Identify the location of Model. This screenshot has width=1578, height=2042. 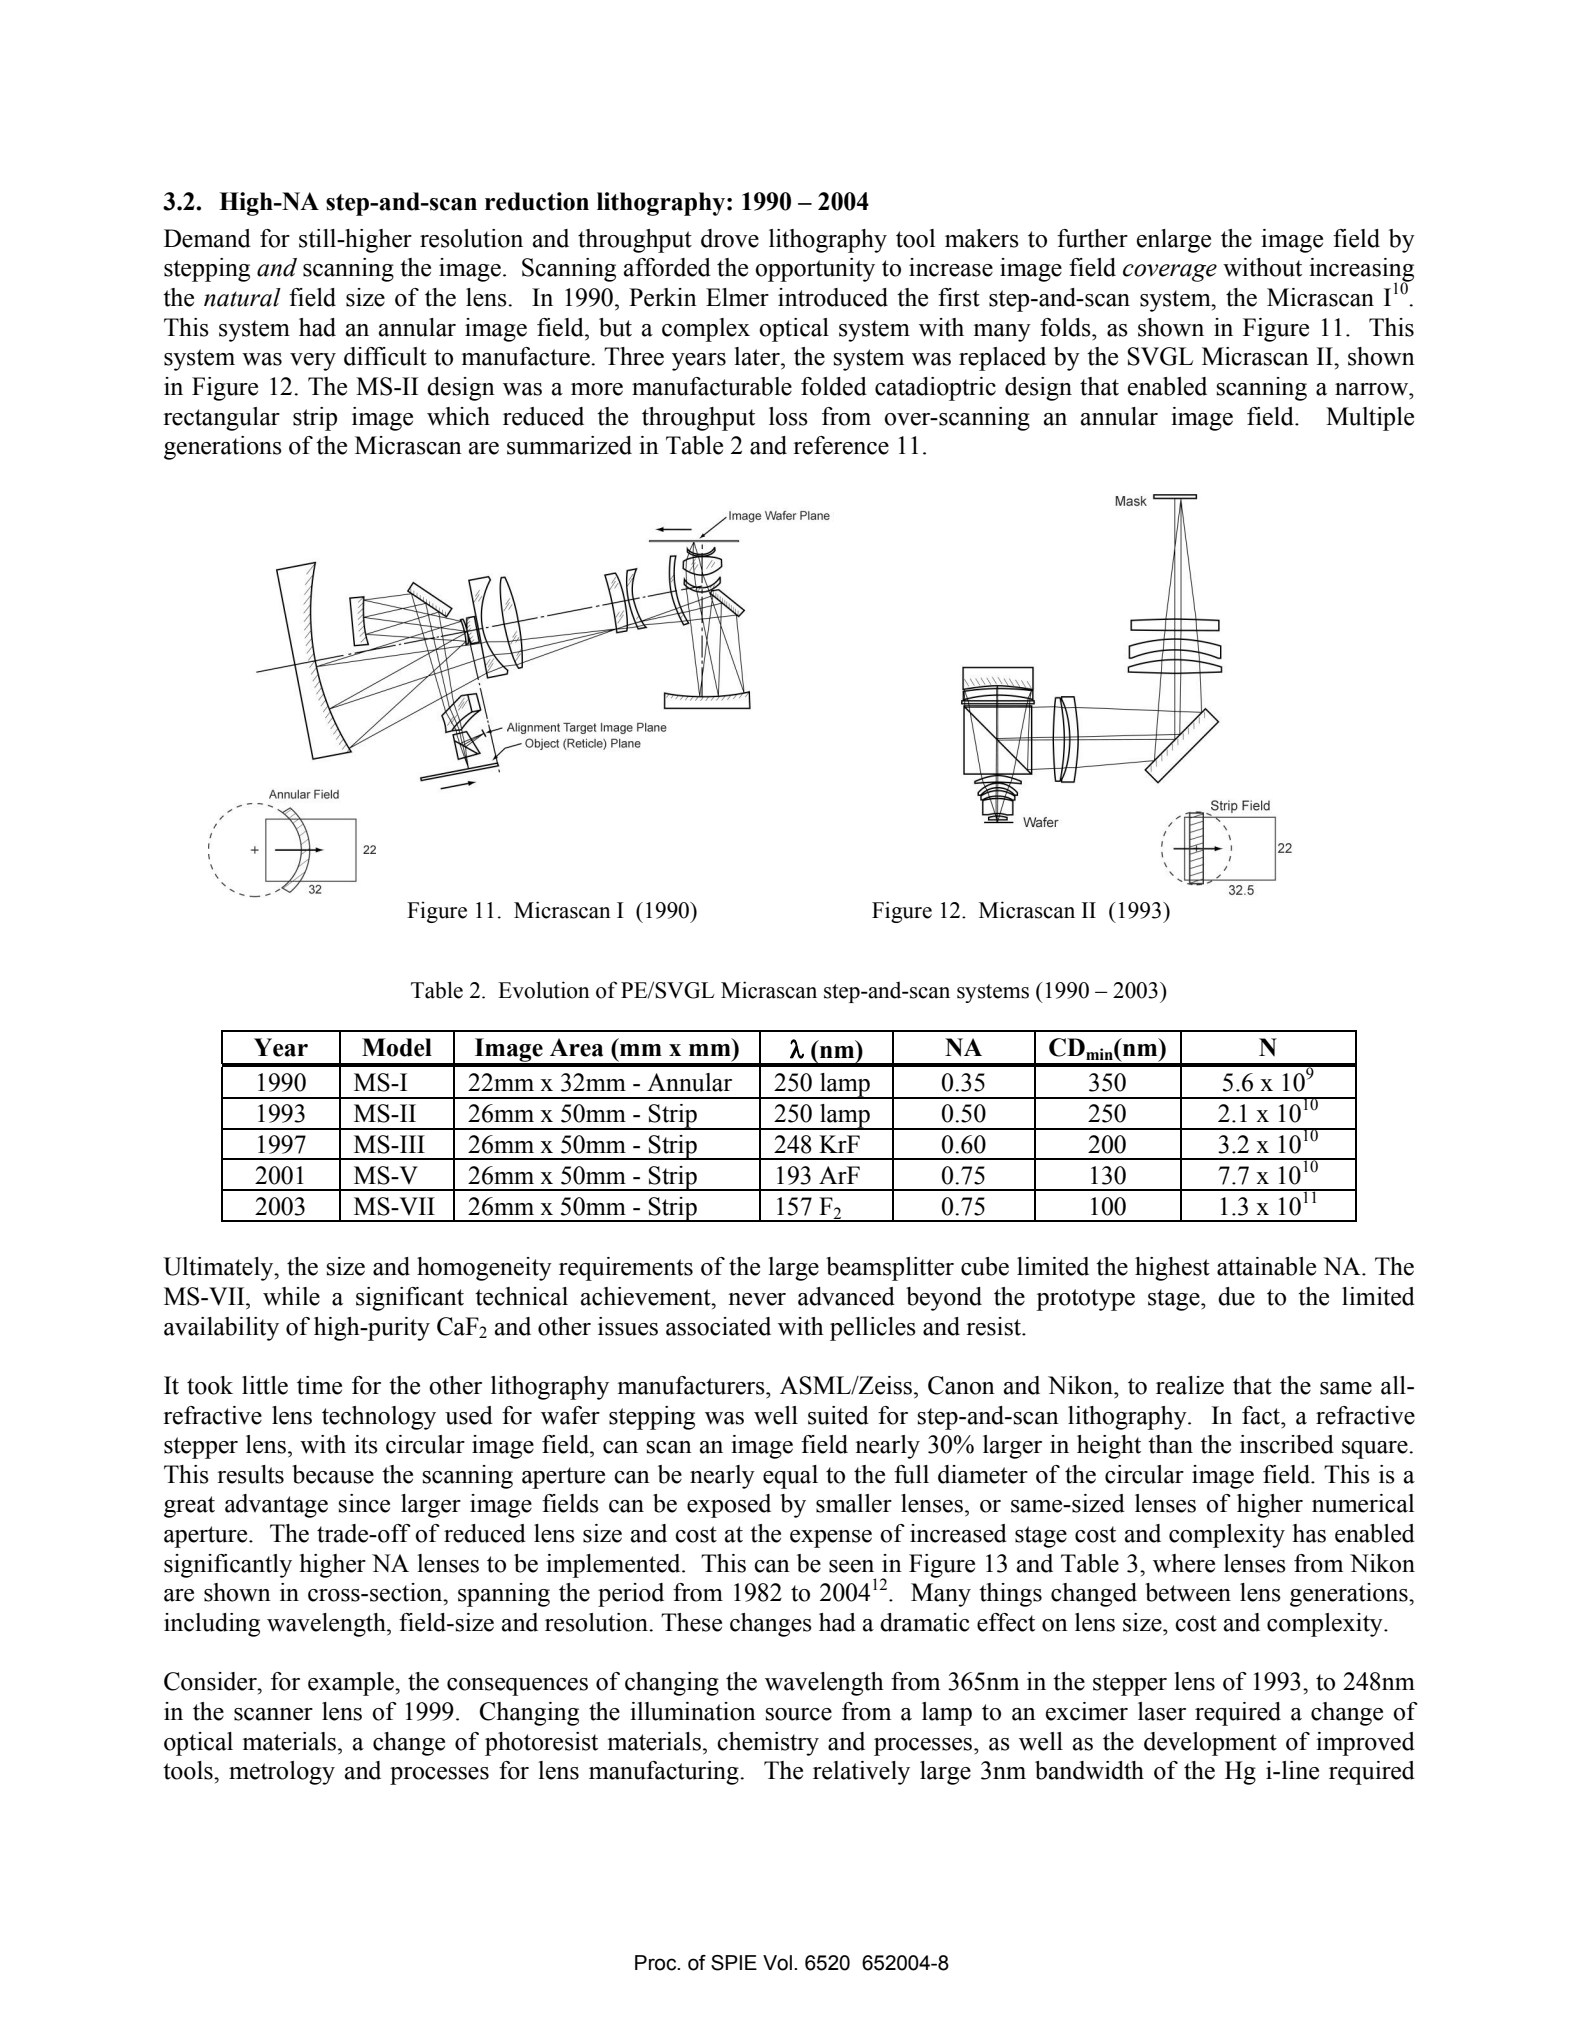
(397, 1047).
